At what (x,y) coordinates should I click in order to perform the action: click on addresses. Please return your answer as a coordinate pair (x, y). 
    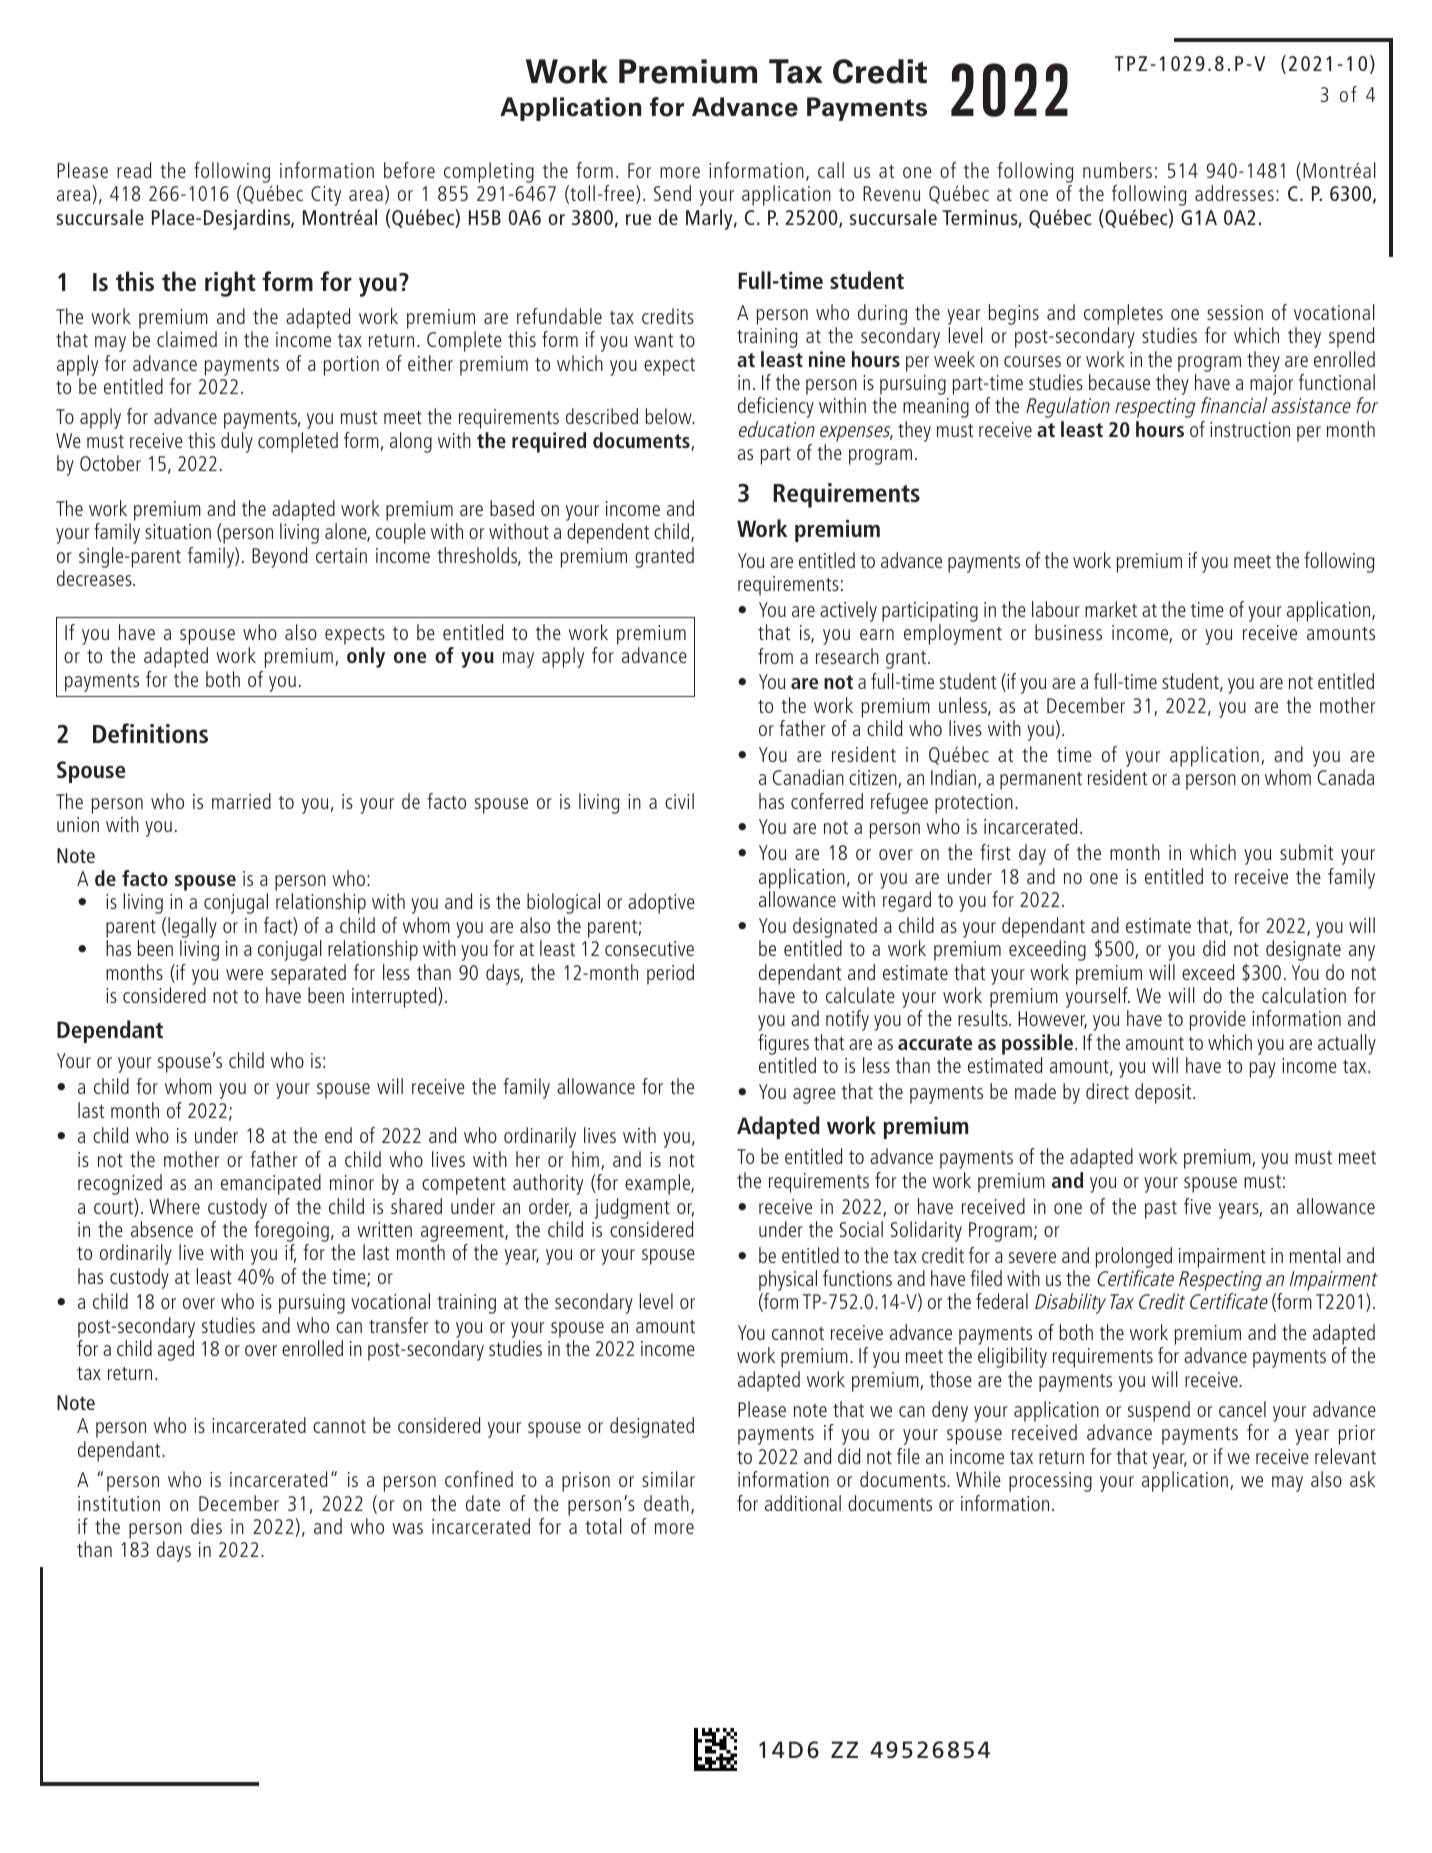
    Looking at the image, I should click on (1234, 193).
